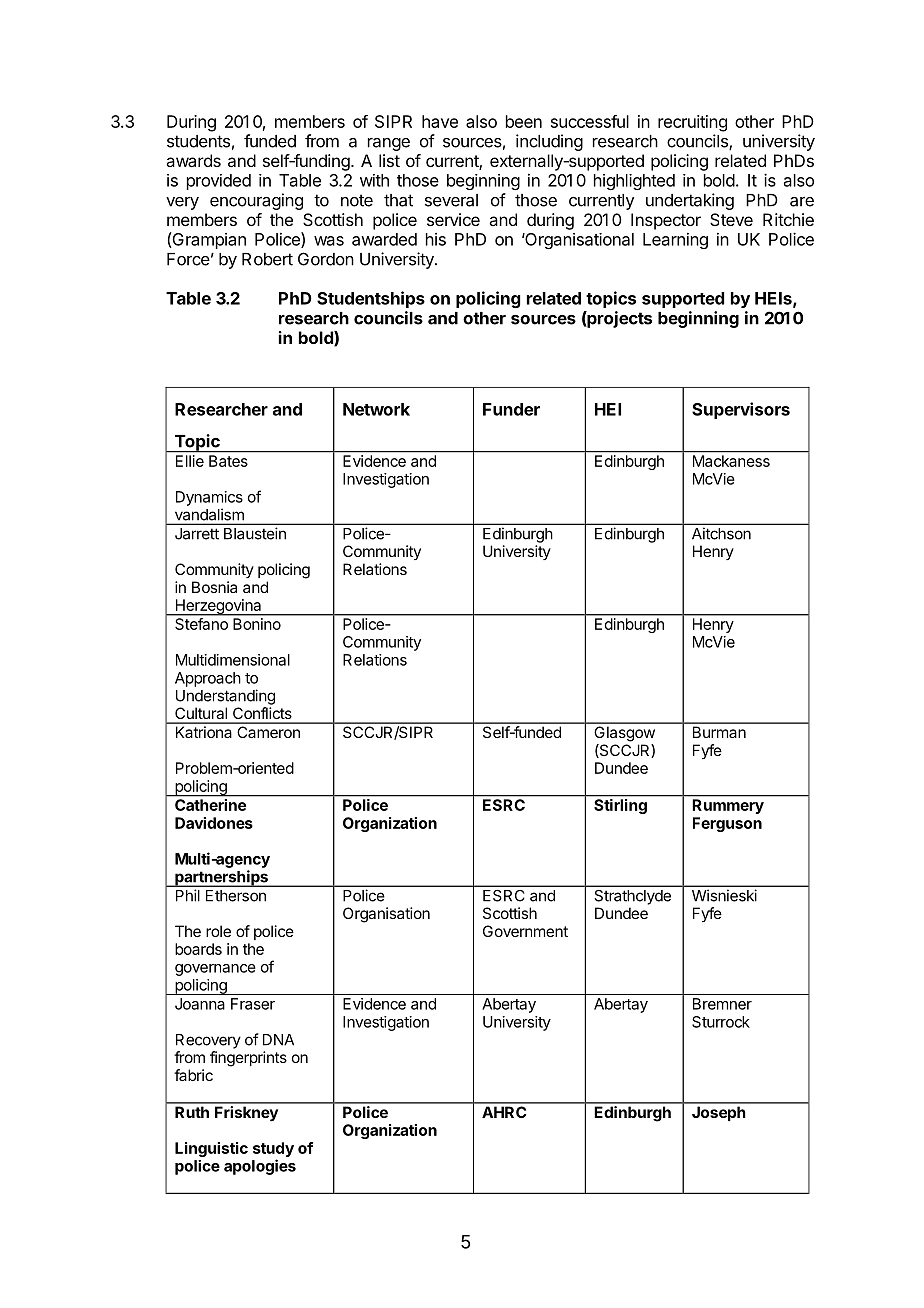 This image has width=924, height=1308. I want to click on role, so click(218, 931).
